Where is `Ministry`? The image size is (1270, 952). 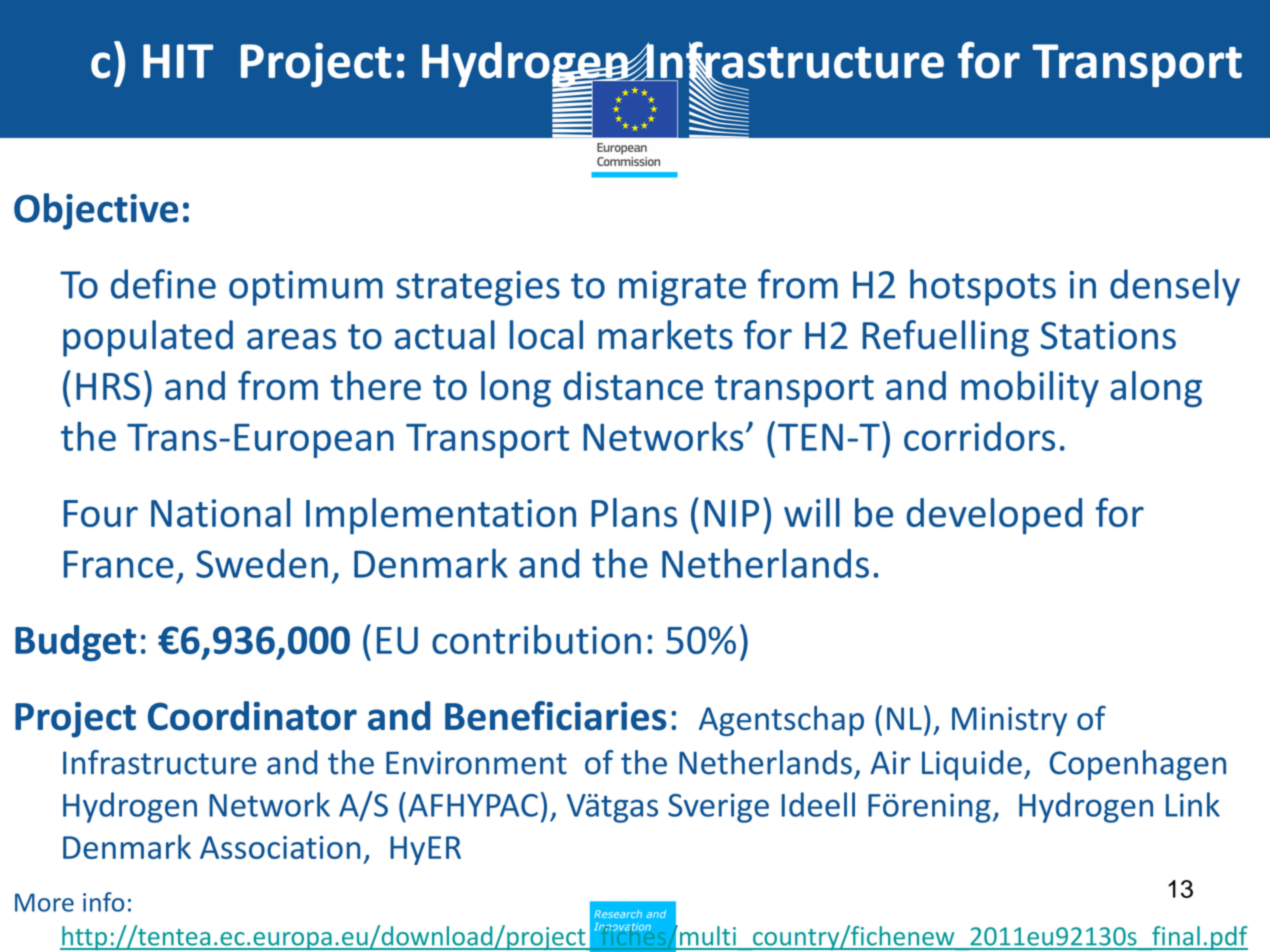 Ministry is located at coordinates (1009, 721).
